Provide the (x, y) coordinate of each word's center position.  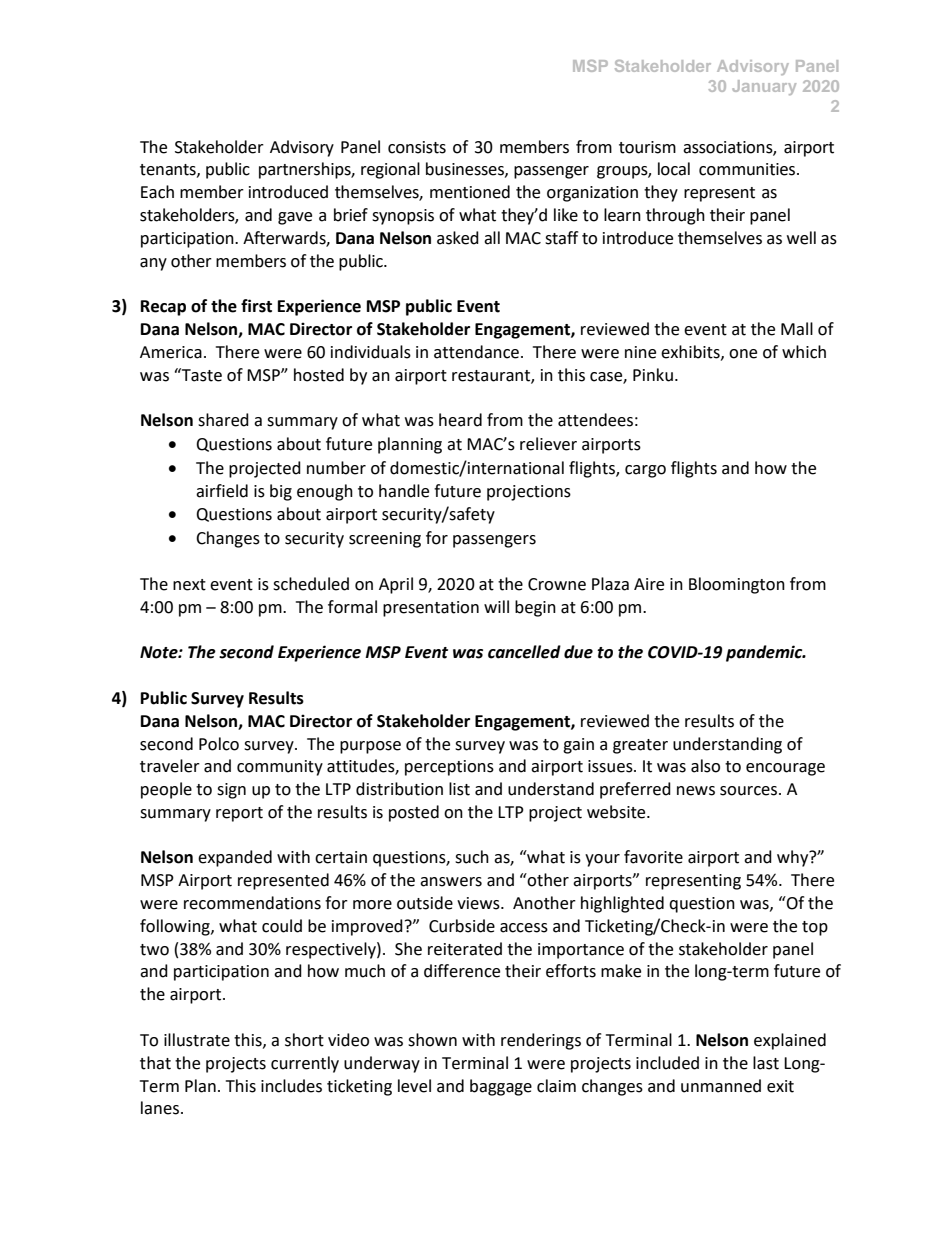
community (280, 768)
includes (291, 1086)
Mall (797, 329)
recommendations (252, 903)
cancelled (524, 652)
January (764, 87)
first (256, 306)
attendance (476, 352)
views (479, 903)
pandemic (765, 653)
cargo (645, 471)
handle (404, 491)
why (794, 858)
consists (417, 147)
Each (157, 192)
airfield (222, 491)
